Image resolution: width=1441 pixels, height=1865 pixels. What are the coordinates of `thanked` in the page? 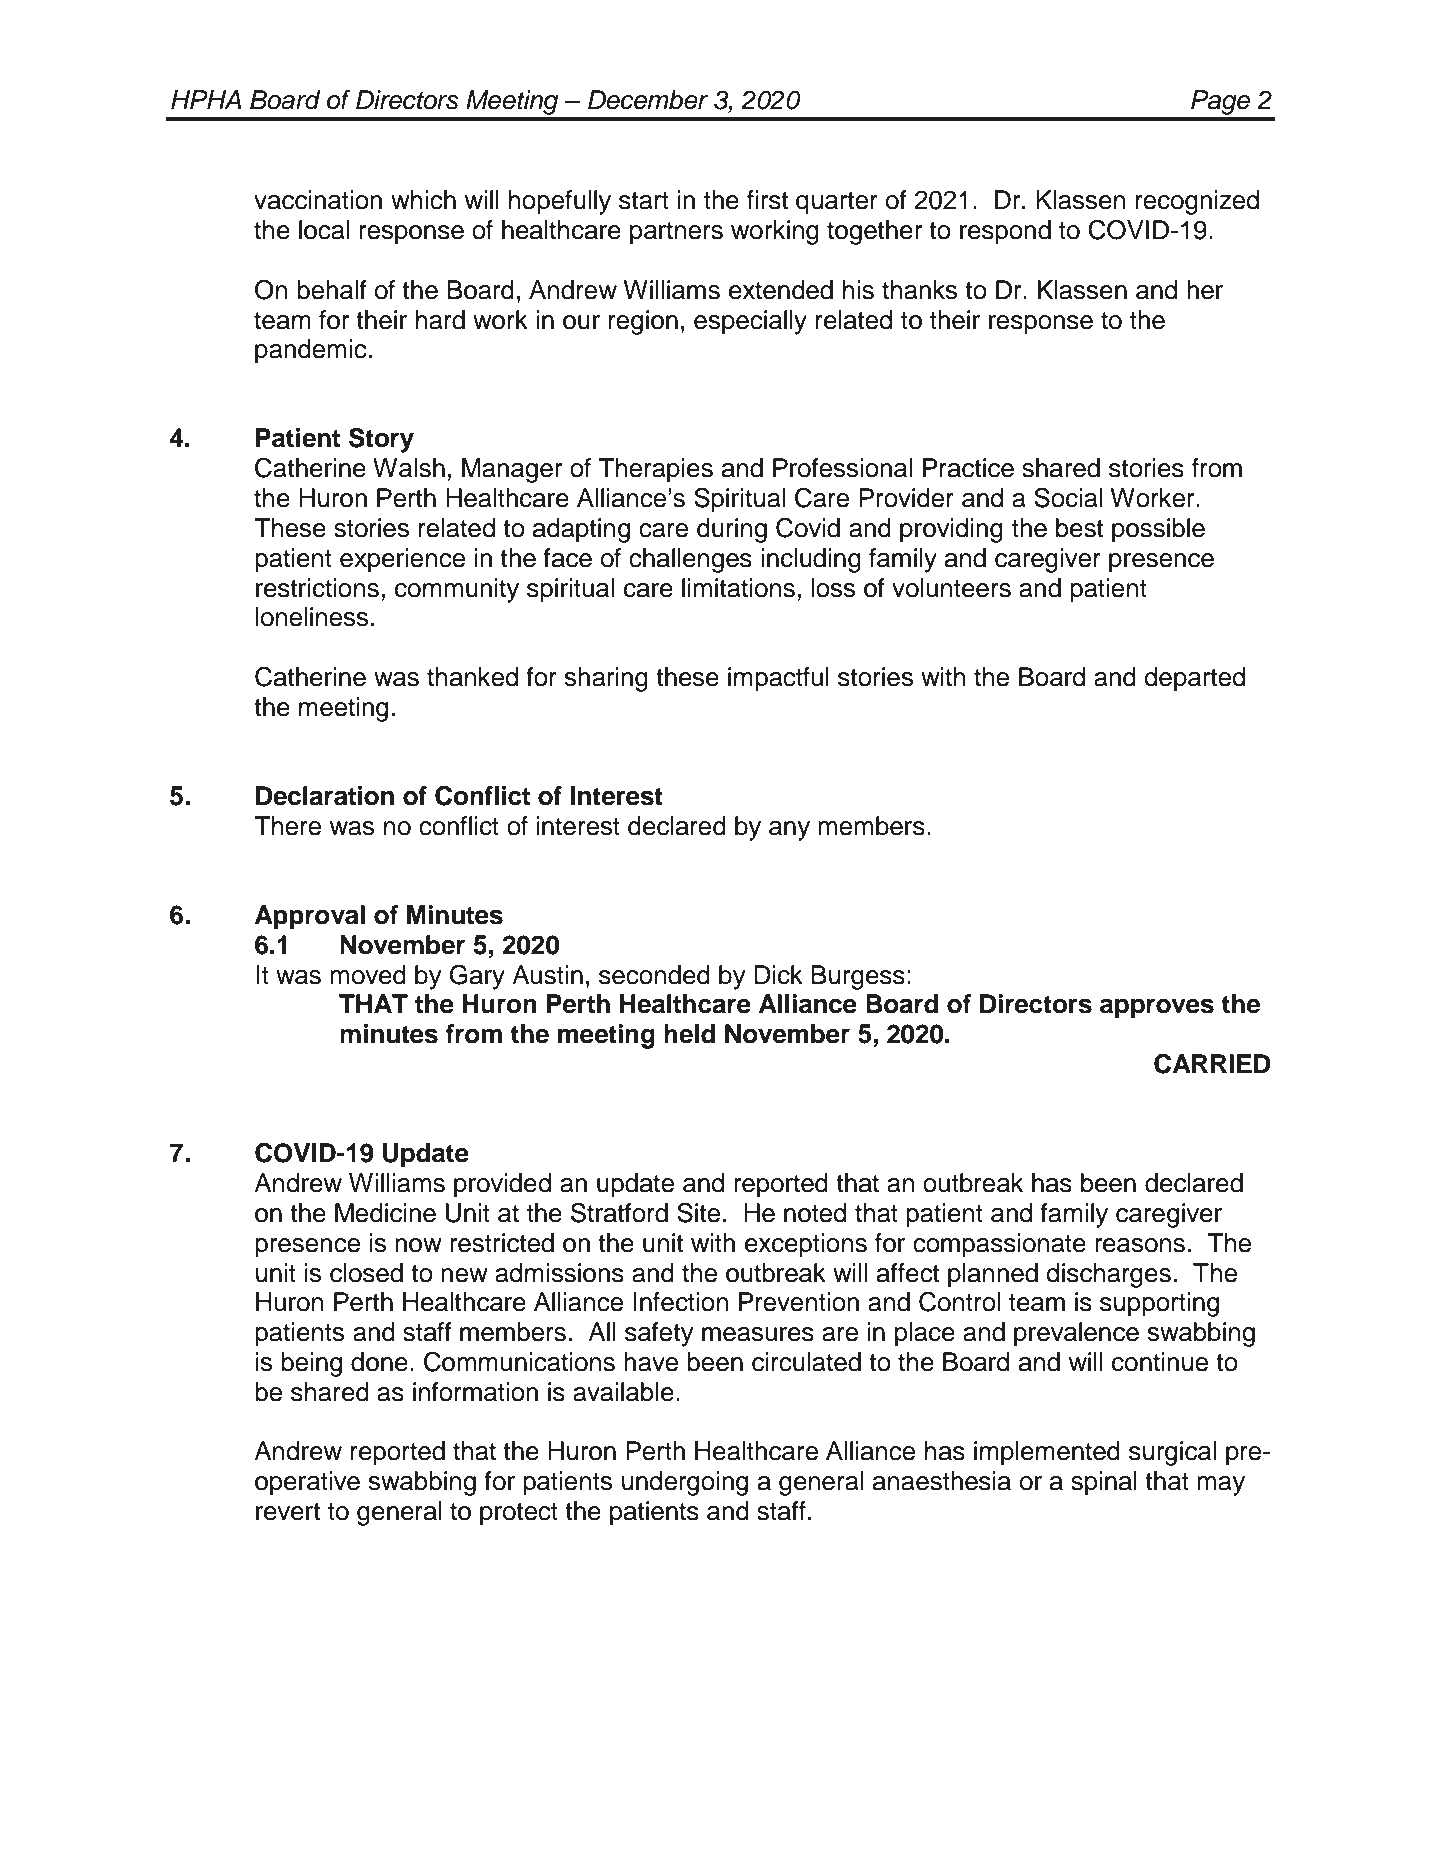 It's located at (472, 677).
